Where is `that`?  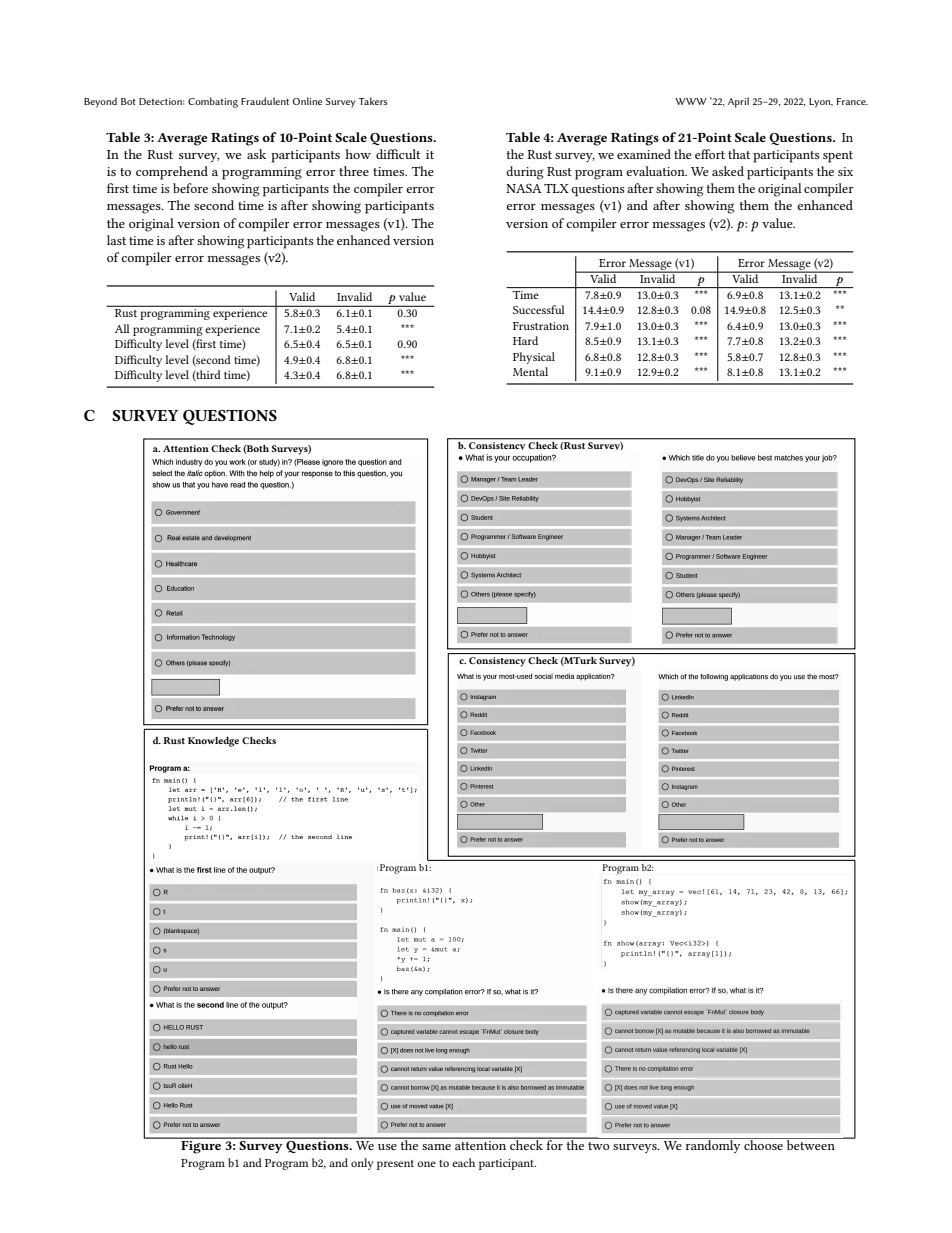
that is located at coordinates (739, 154).
